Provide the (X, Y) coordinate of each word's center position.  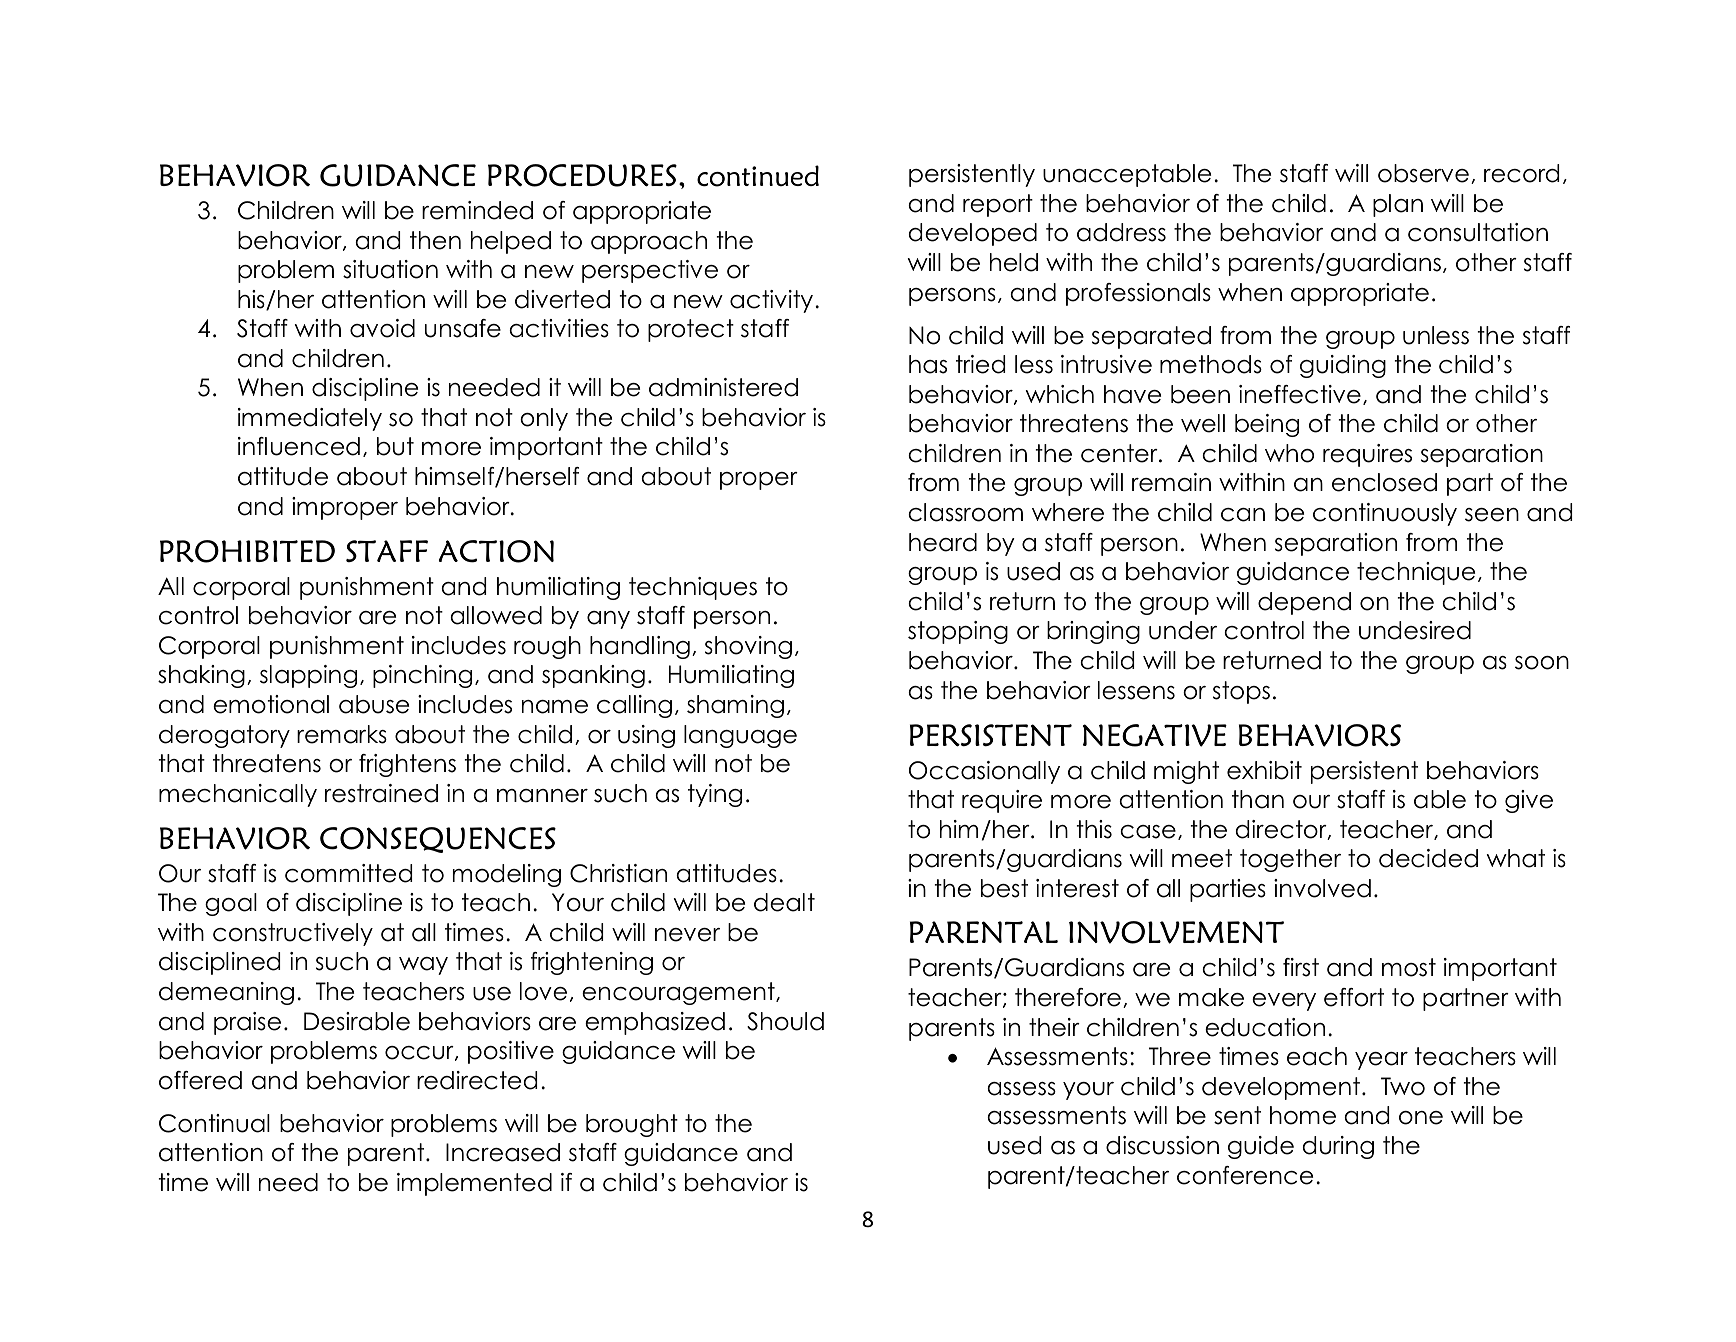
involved (1322, 888)
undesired (1415, 630)
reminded (477, 210)
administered (723, 387)
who (1289, 453)
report (998, 205)
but (395, 446)
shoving (748, 647)
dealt (784, 902)
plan (1398, 205)
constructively (293, 934)
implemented (474, 1184)
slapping (308, 676)
